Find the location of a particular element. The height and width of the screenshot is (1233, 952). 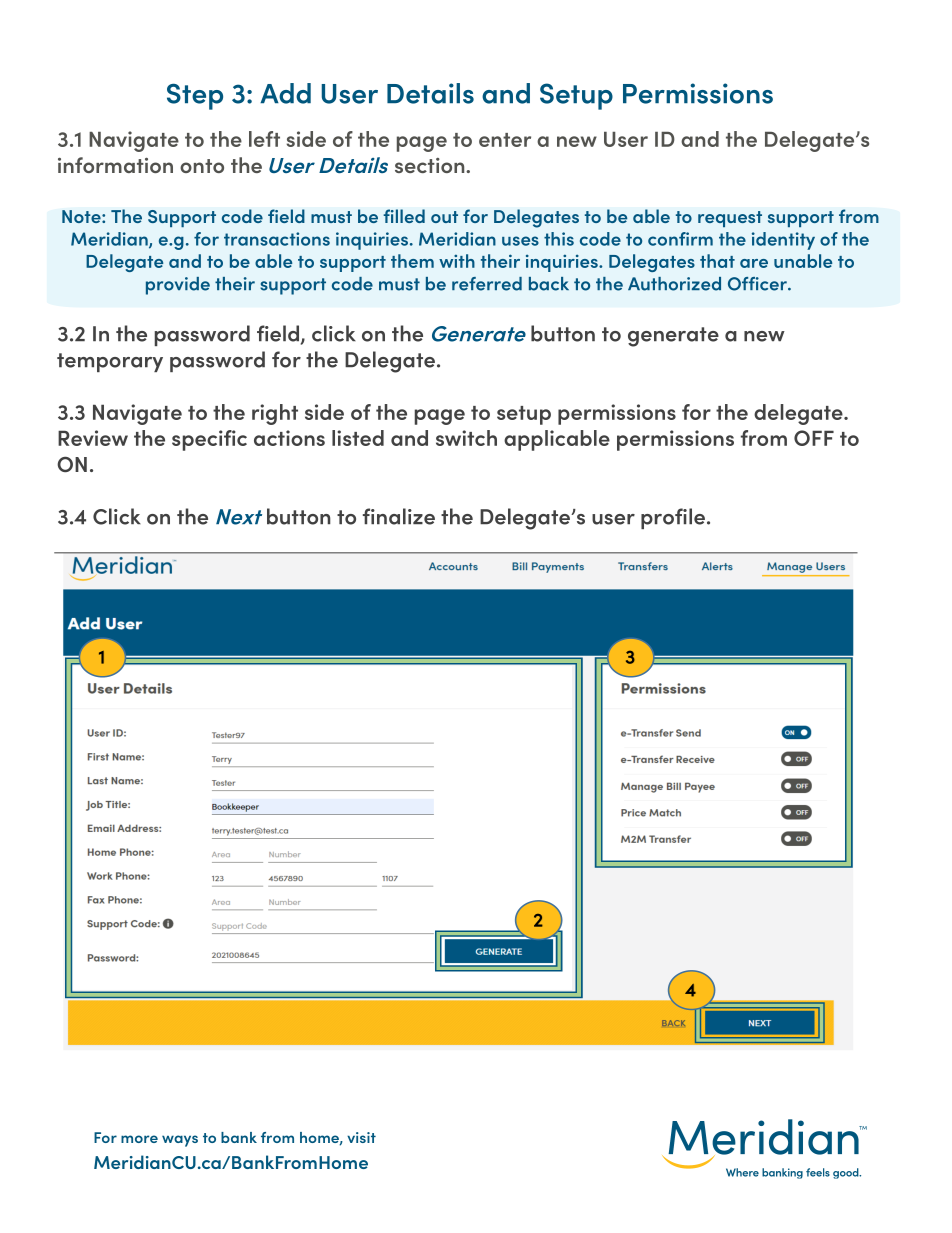

visit is located at coordinates (361, 1137).
